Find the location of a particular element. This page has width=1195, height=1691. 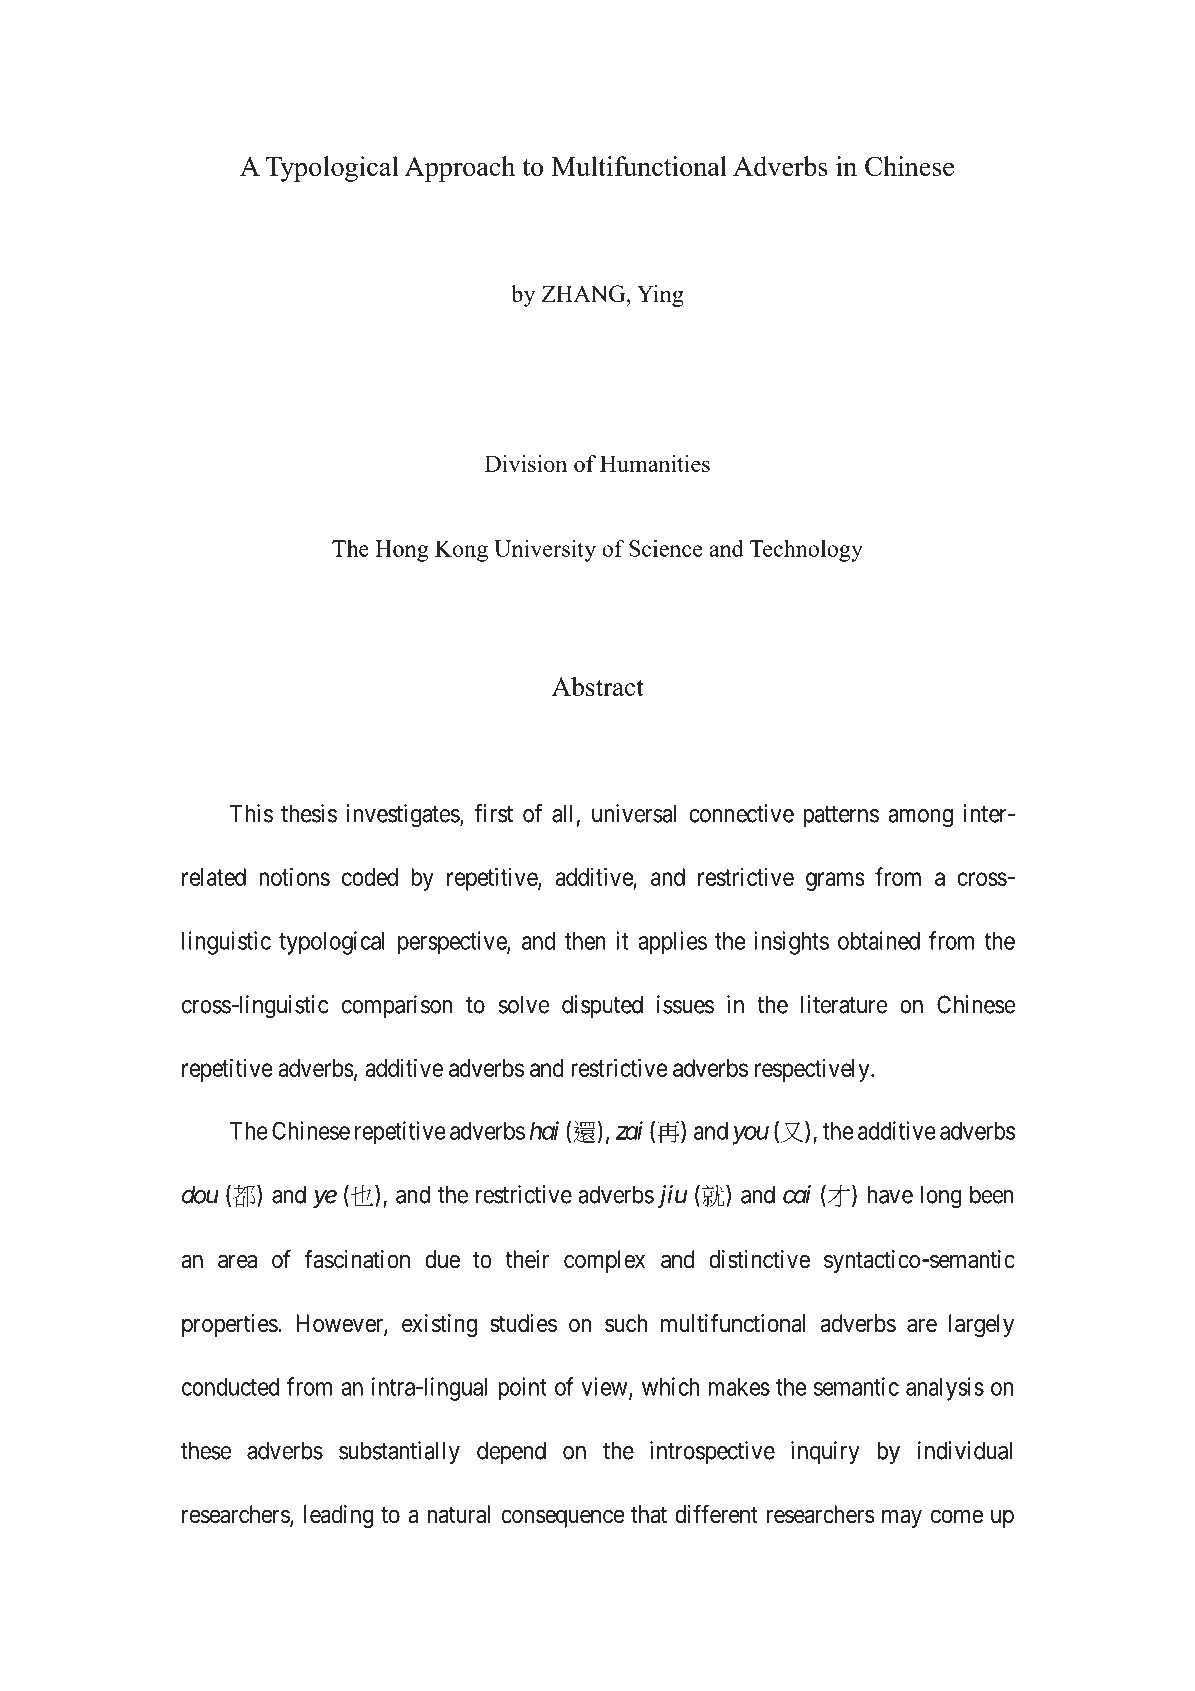

Technology is located at coordinates (806, 551).
